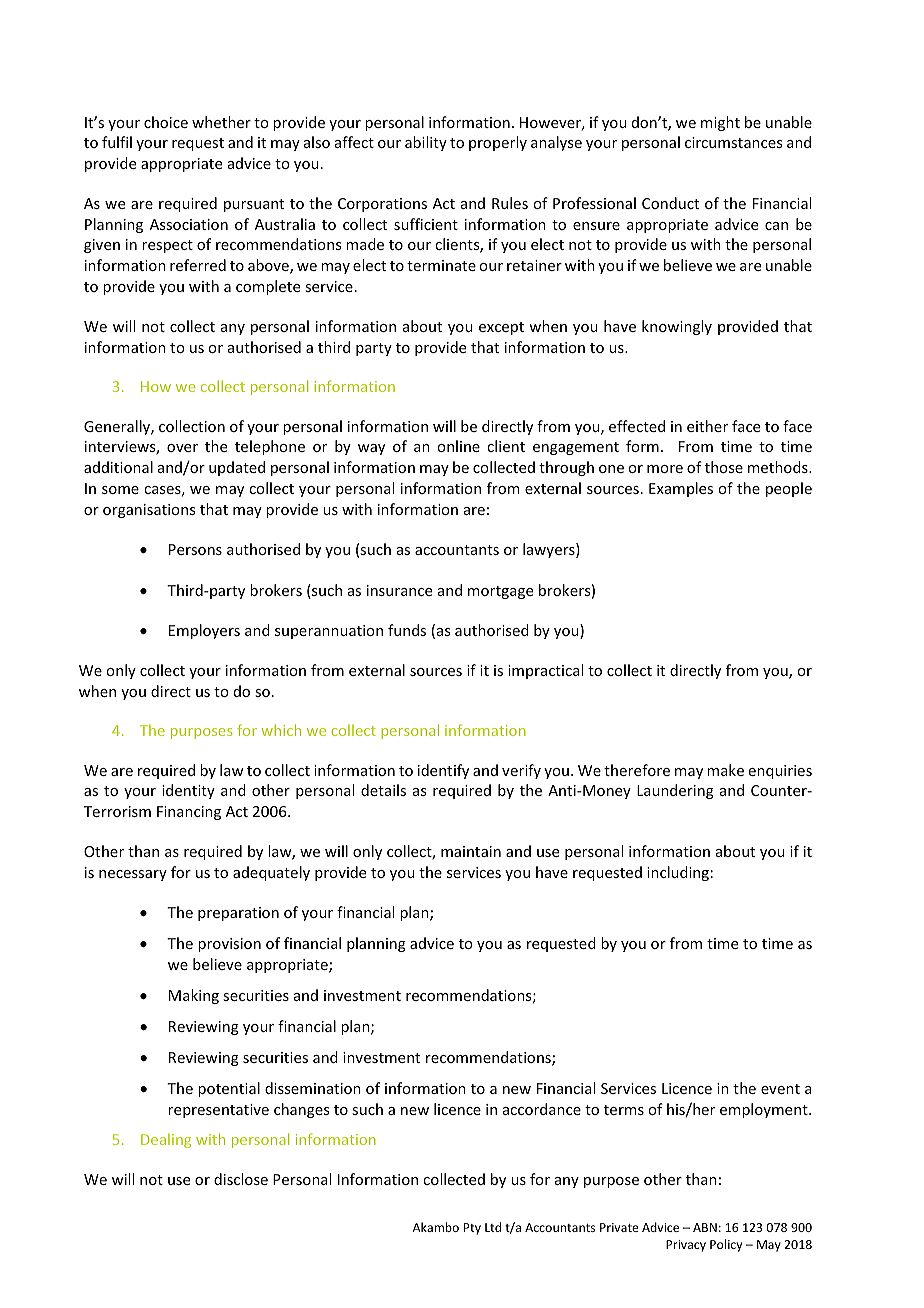 The image size is (924, 1308). What do you see at coordinates (733, 142) in the screenshot?
I see `circumstances` at bounding box center [733, 142].
